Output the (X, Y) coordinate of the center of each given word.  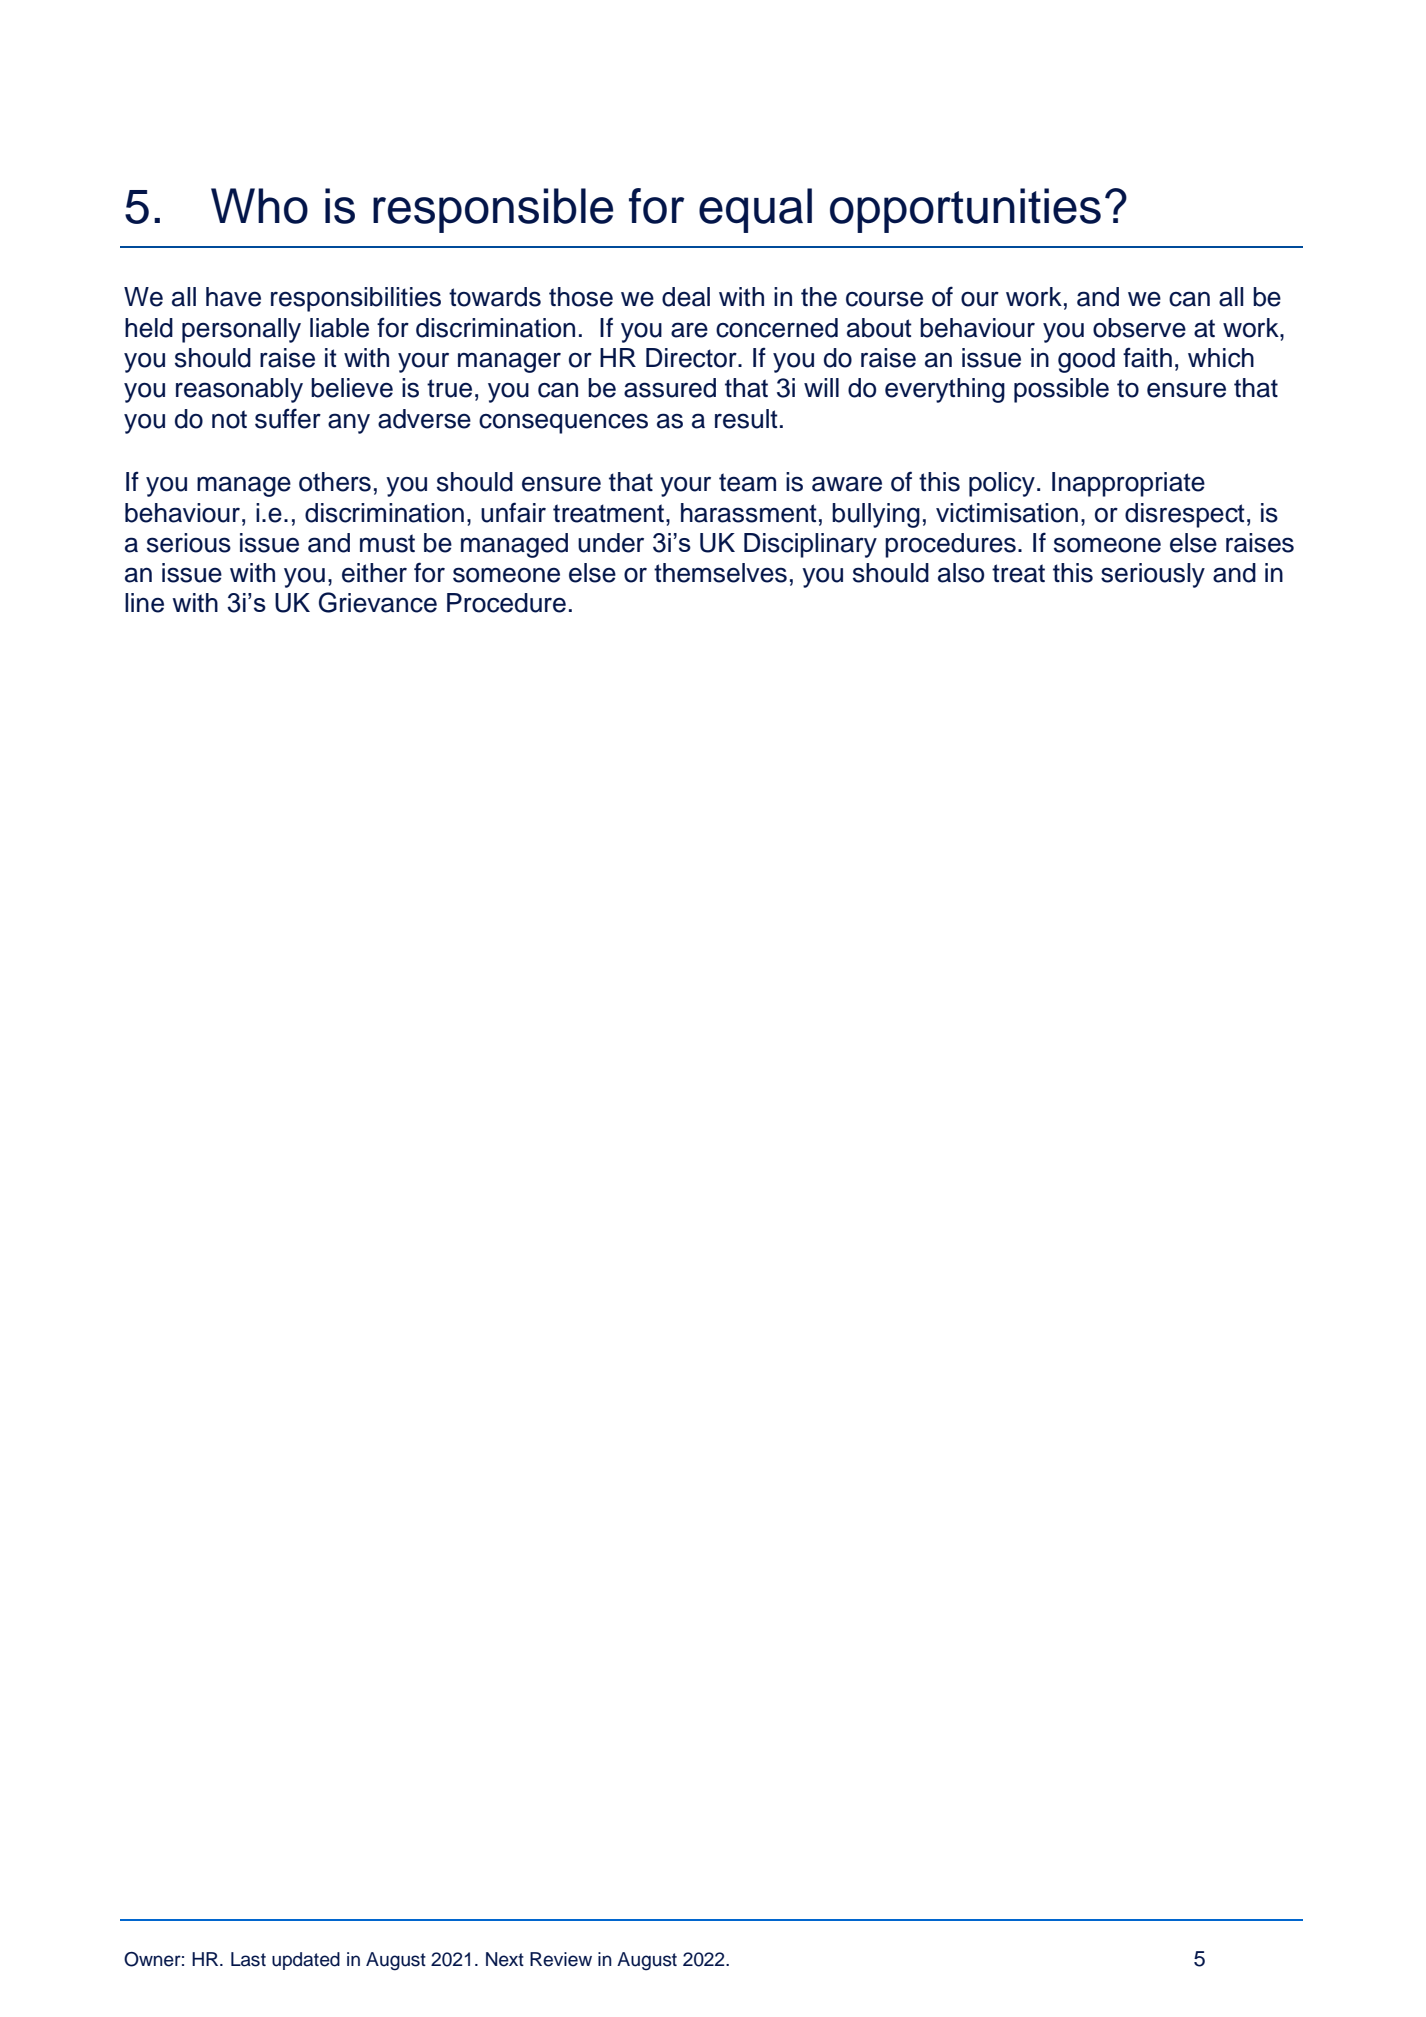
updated (306, 1961)
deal (686, 297)
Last (248, 1959)
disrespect (1185, 515)
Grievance (378, 602)
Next (505, 1959)
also (961, 573)
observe (1139, 328)
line (144, 603)
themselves (720, 573)
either (374, 573)
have (233, 297)
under (611, 543)
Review (561, 1959)
